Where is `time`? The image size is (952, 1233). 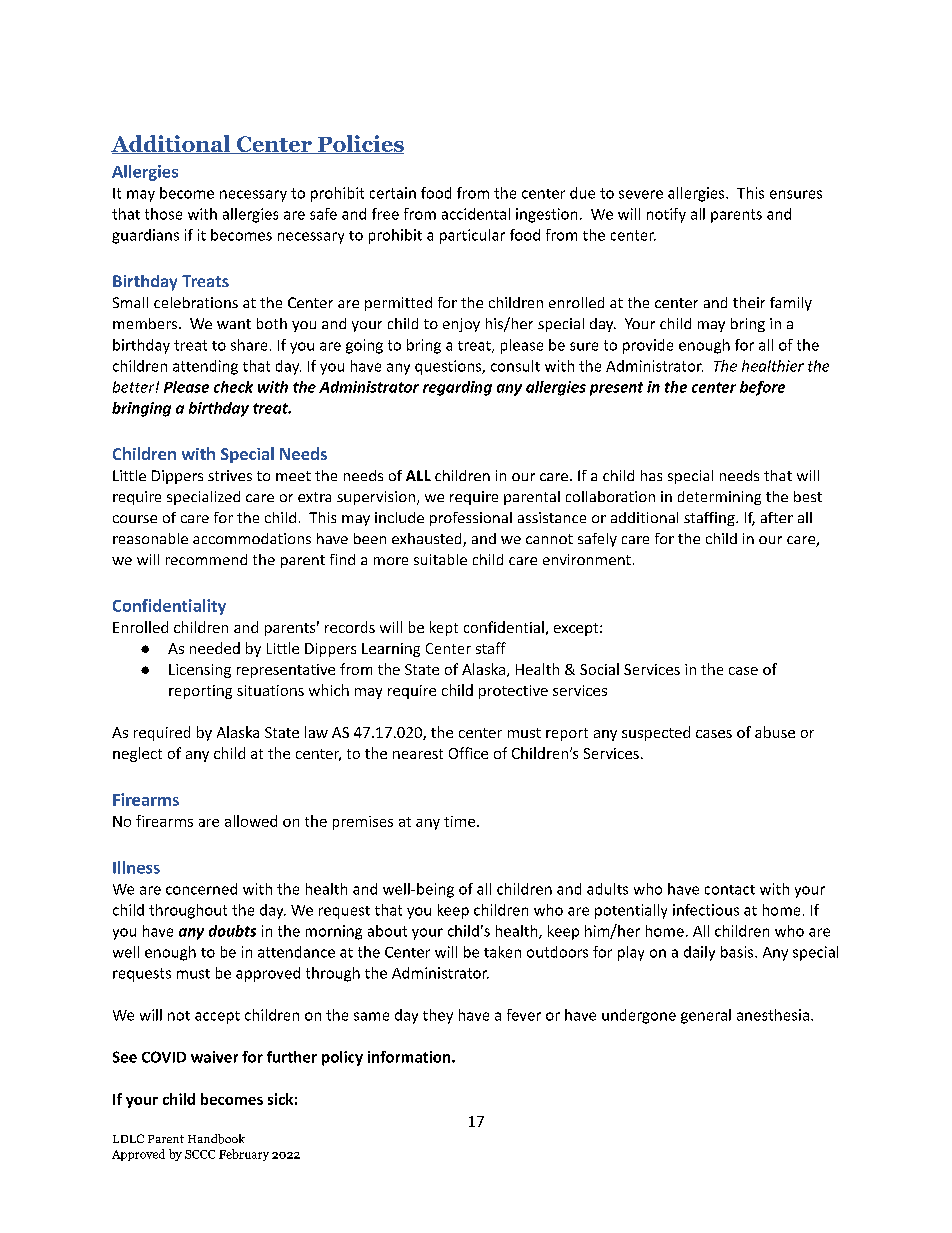 time is located at coordinates (459, 821).
